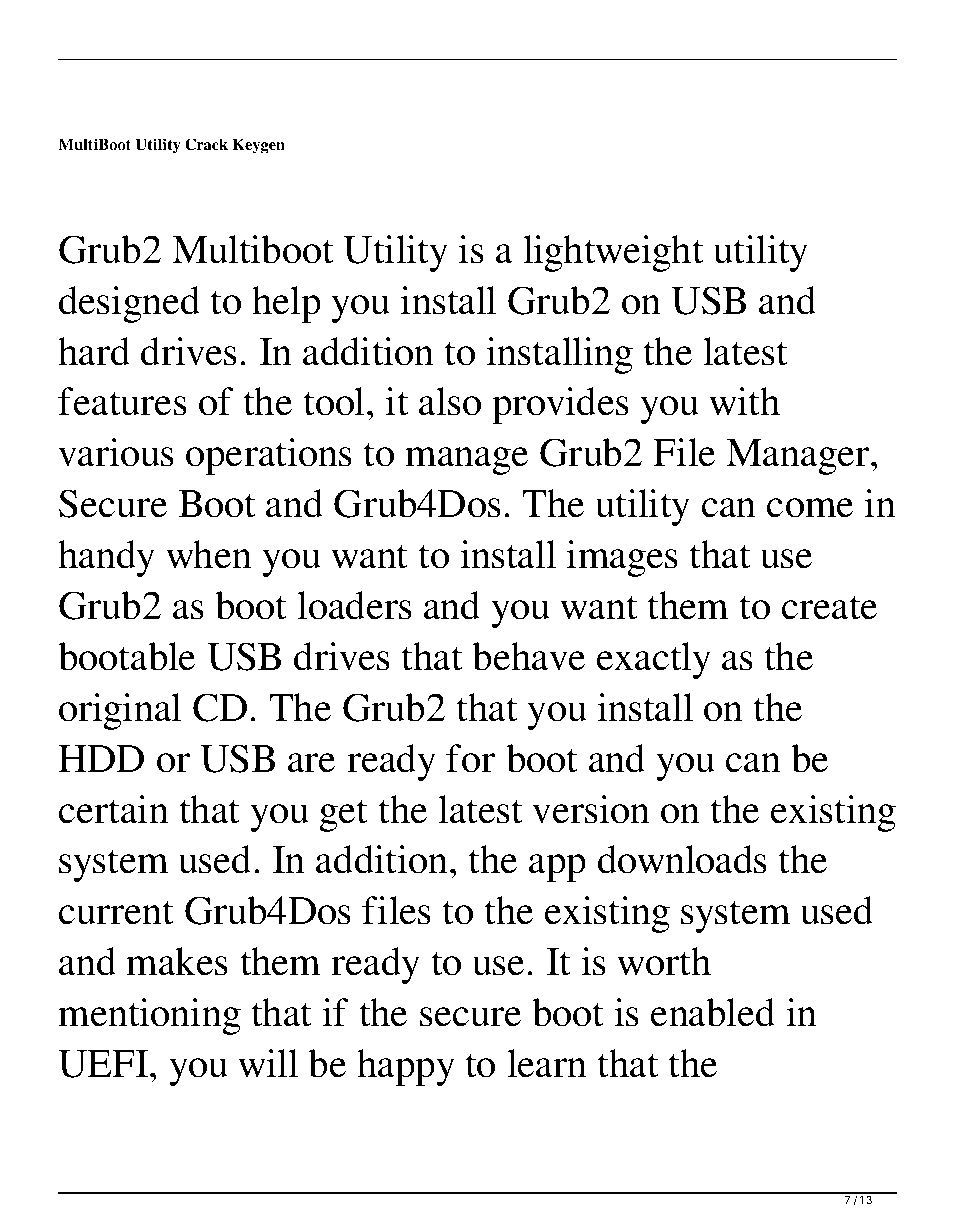  Describe the element at coordinates (528, 656) in the page. I see `behave` at that location.
